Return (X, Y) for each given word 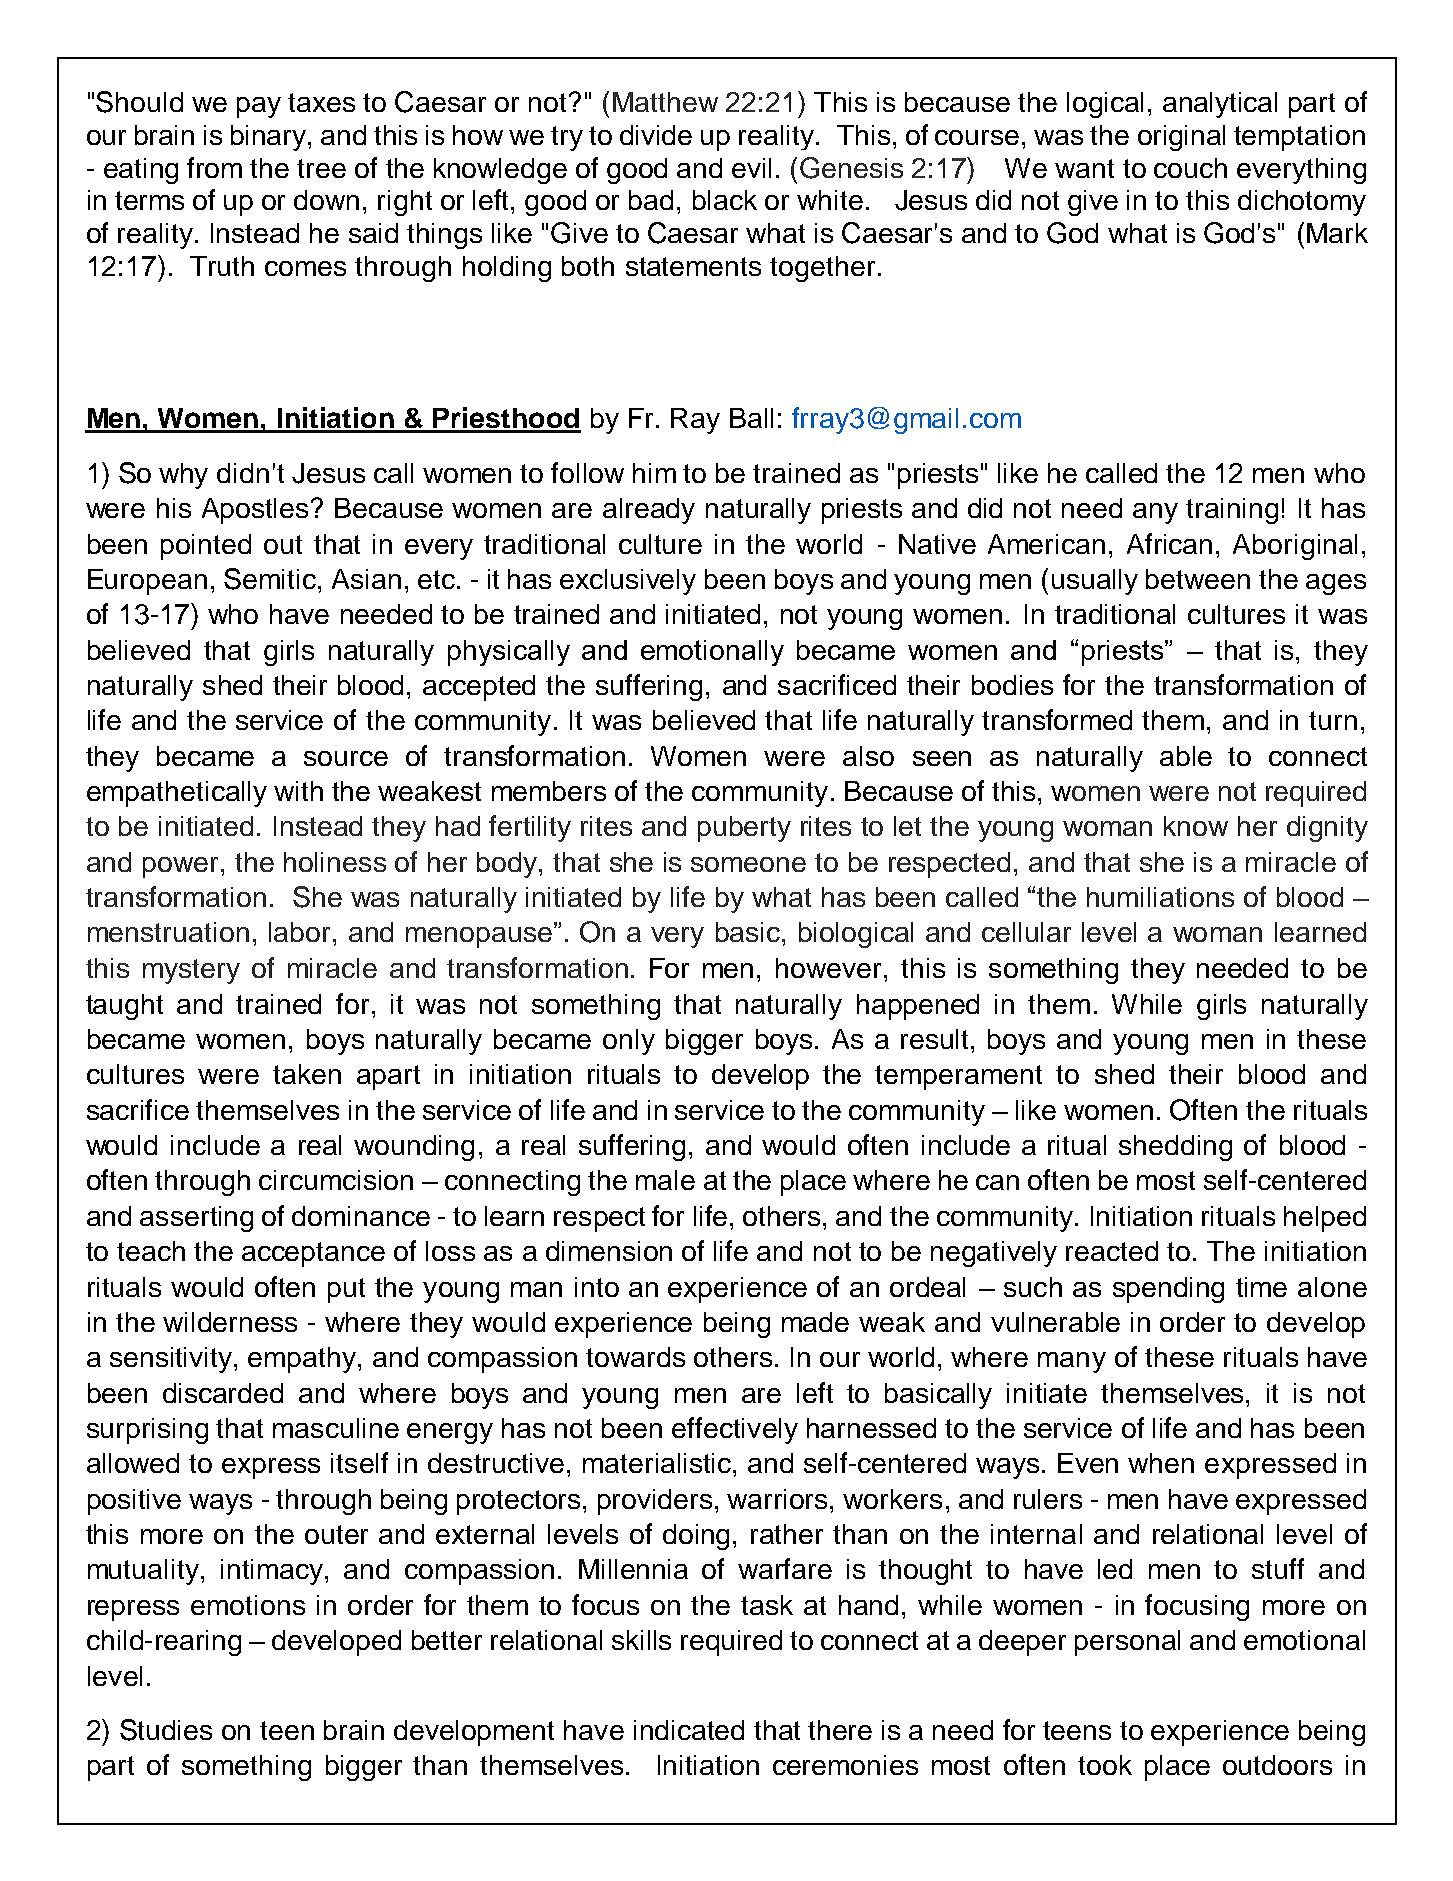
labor (299, 932)
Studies (166, 1730)
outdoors (1277, 1765)
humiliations (1160, 897)
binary (270, 138)
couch (1190, 168)
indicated (689, 1730)
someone (748, 864)
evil (751, 168)
